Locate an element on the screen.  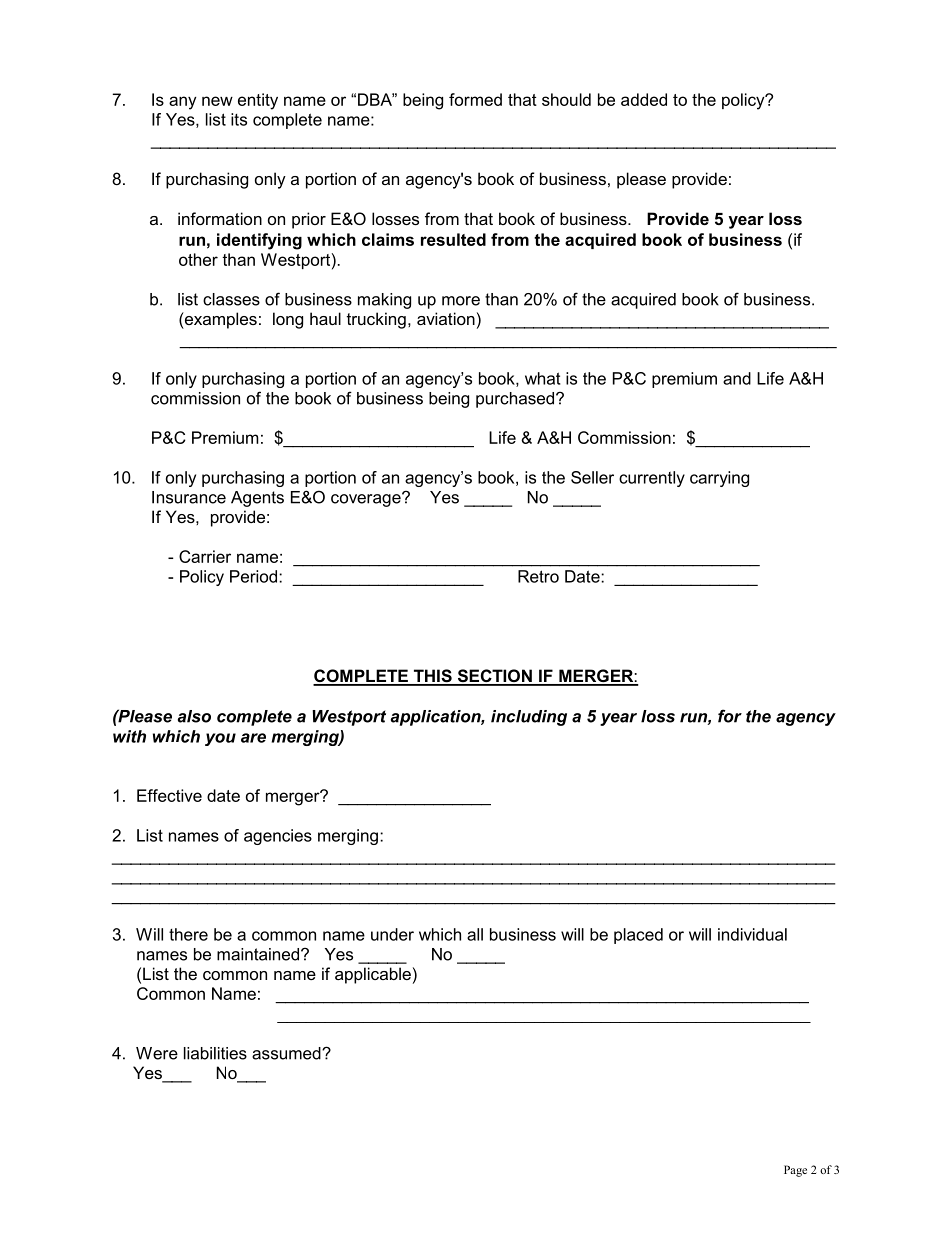
liabilities is located at coordinates (215, 1053).
